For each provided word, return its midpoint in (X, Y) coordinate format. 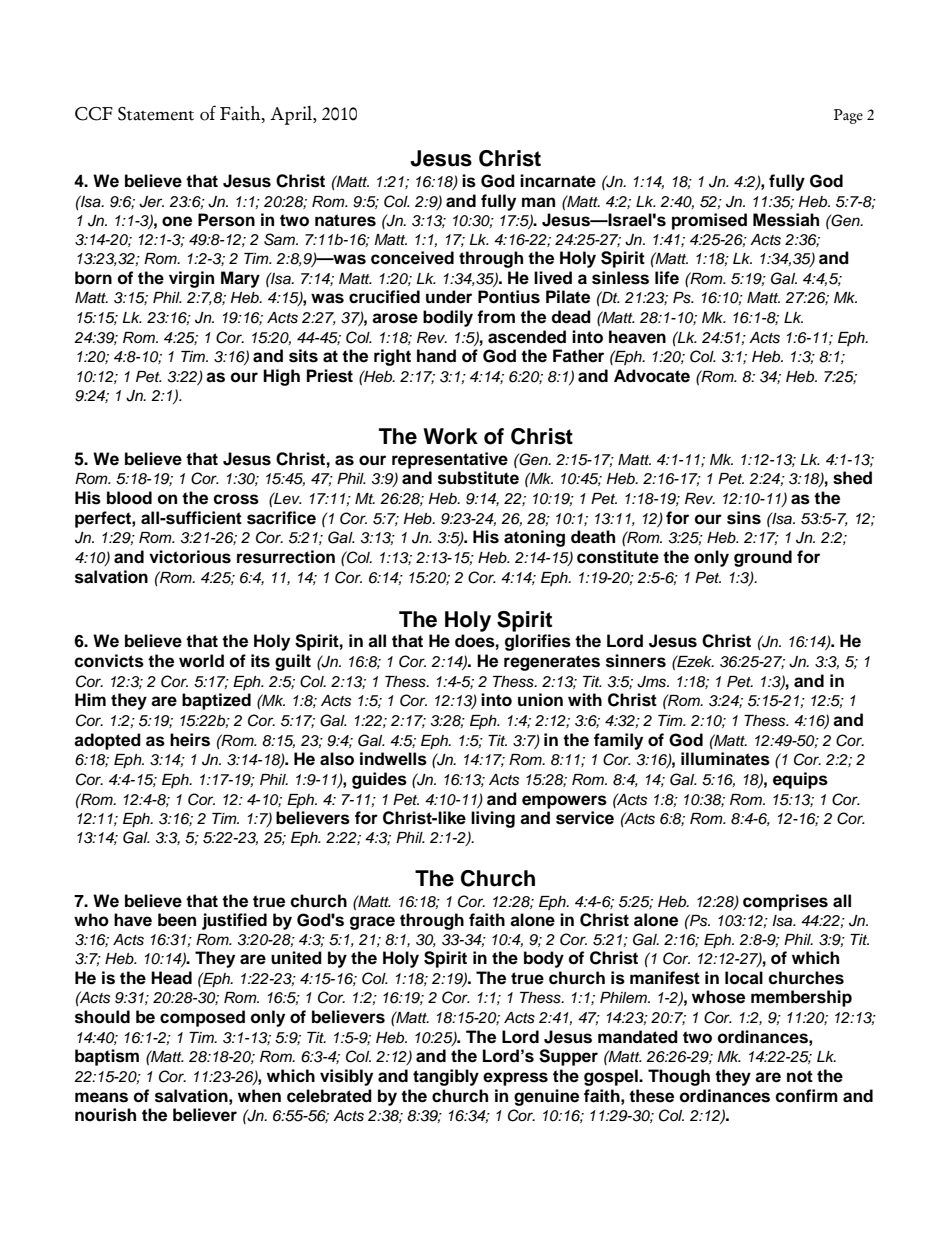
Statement (156, 114)
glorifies (538, 642)
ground (763, 558)
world (201, 661)
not (800, 1076)
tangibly (446, 1077)
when (259, 1096)
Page (848, 116)
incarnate (558, 181)
